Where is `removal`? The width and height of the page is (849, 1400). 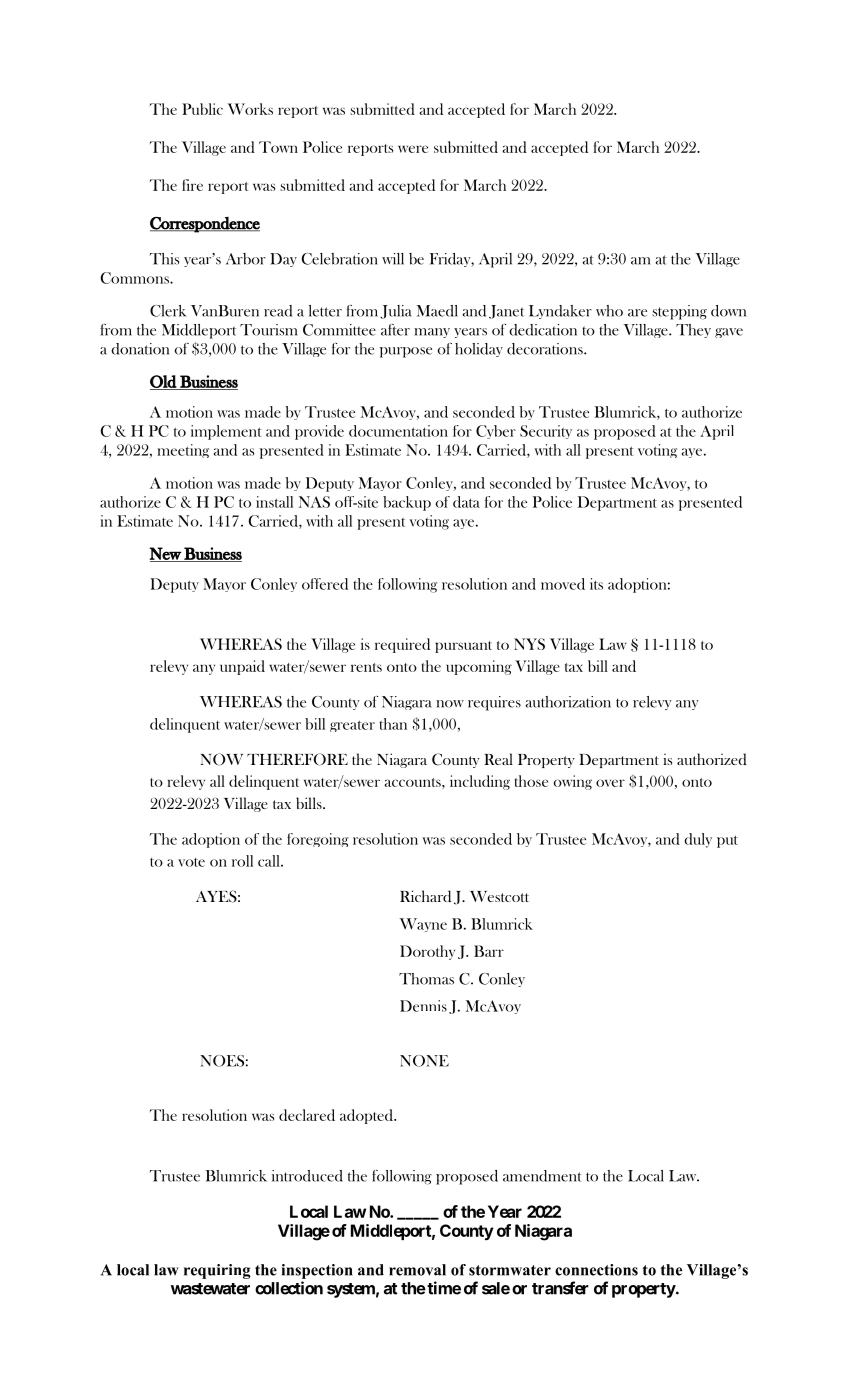
removal is located at coordinates (417, 1270).
